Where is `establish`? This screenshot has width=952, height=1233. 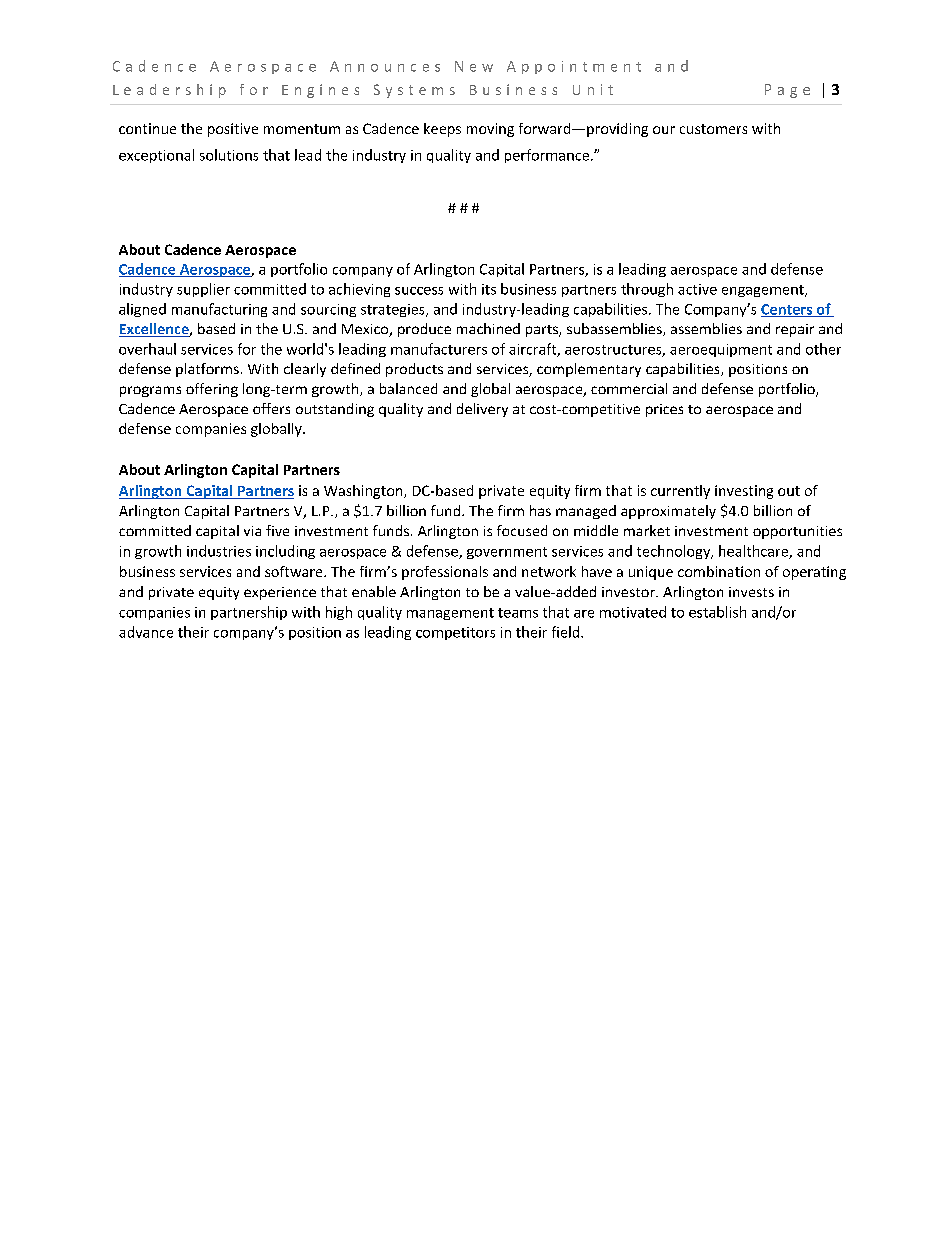 establish is located at coordinates (717, 612).
